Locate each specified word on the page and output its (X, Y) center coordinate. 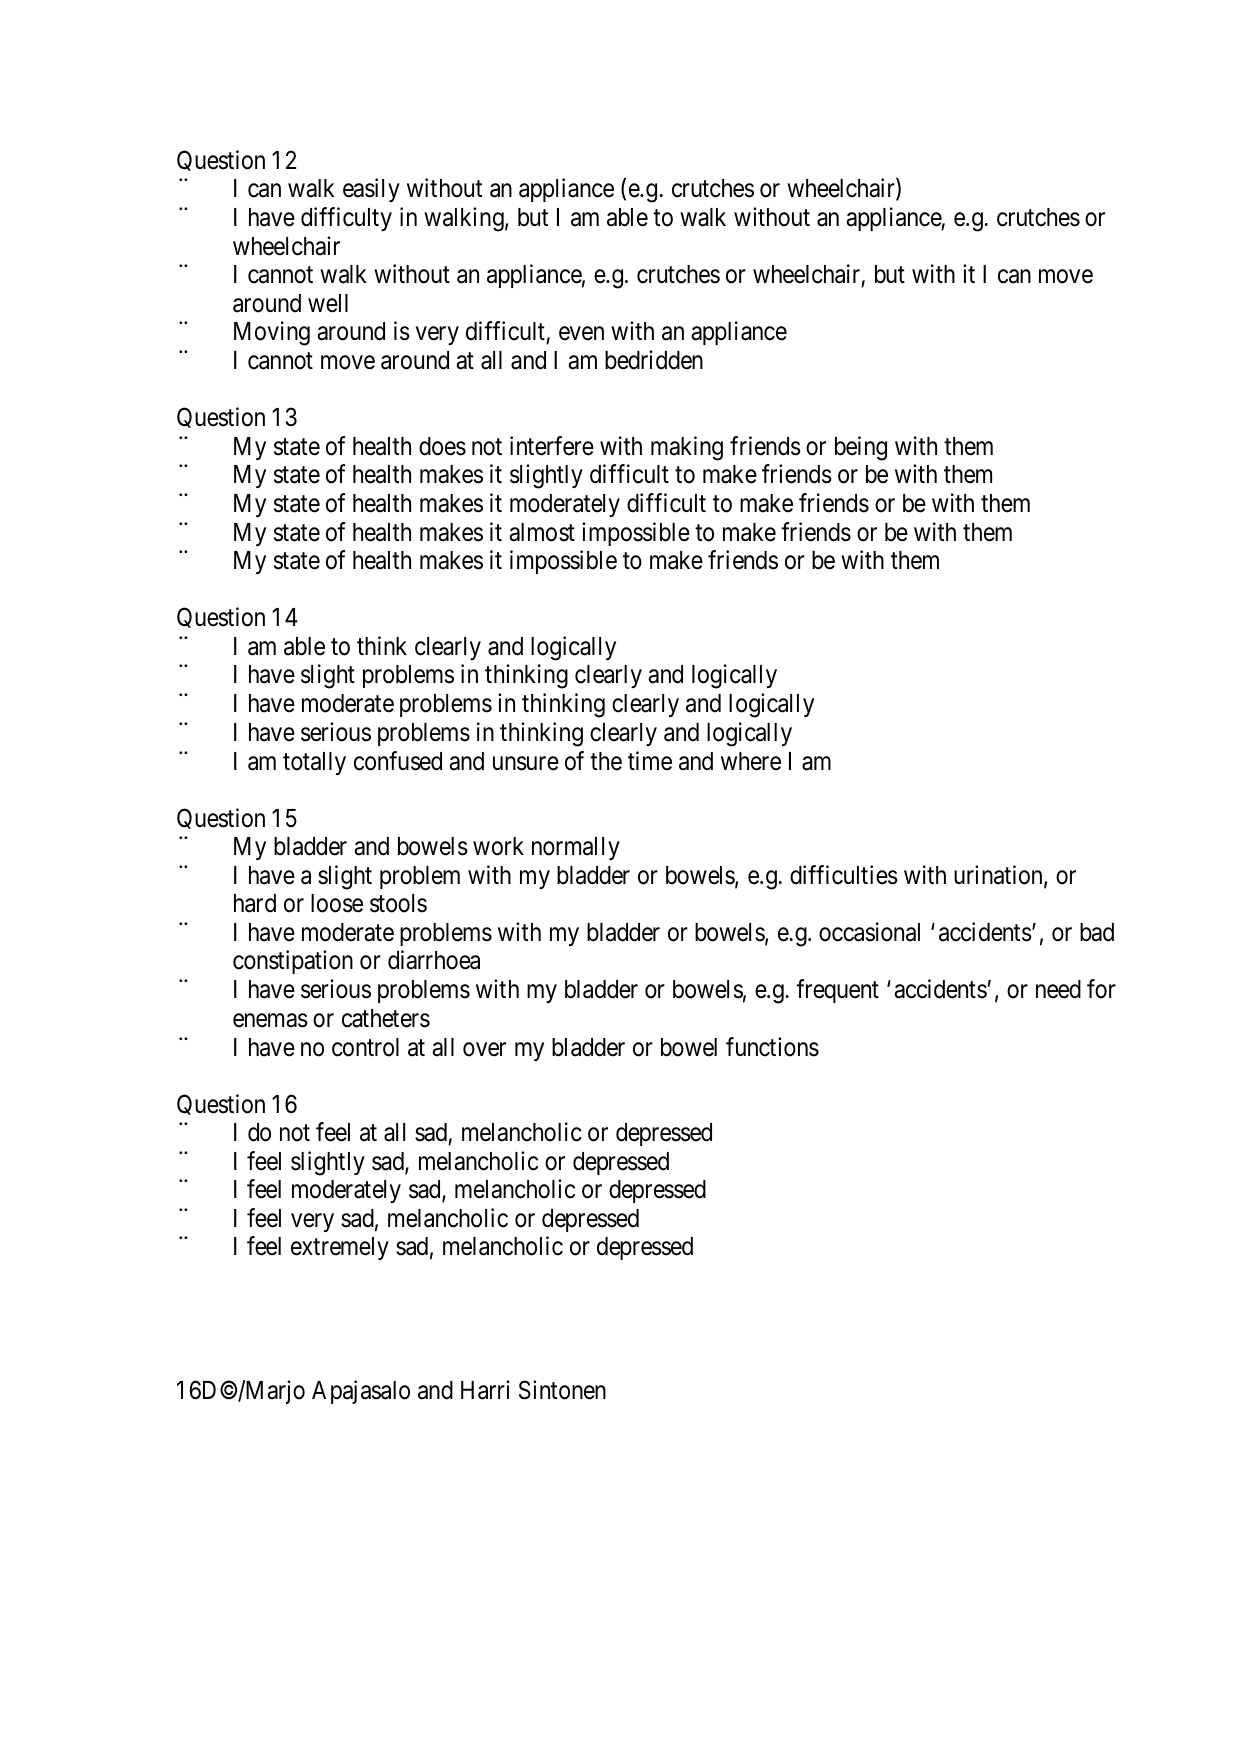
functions (772, 1047)
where (751, 761)
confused (398, 761)
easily (371, 190)
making (687, 448)
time (650, 761)
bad (1097, 932)
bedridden (654, 360)
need (1058, 989)
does (442, 446)
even (581, 334)
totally (314, 763)
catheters (386, 1018)
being (861, 448)
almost (542, 532)
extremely (340, 1248)
